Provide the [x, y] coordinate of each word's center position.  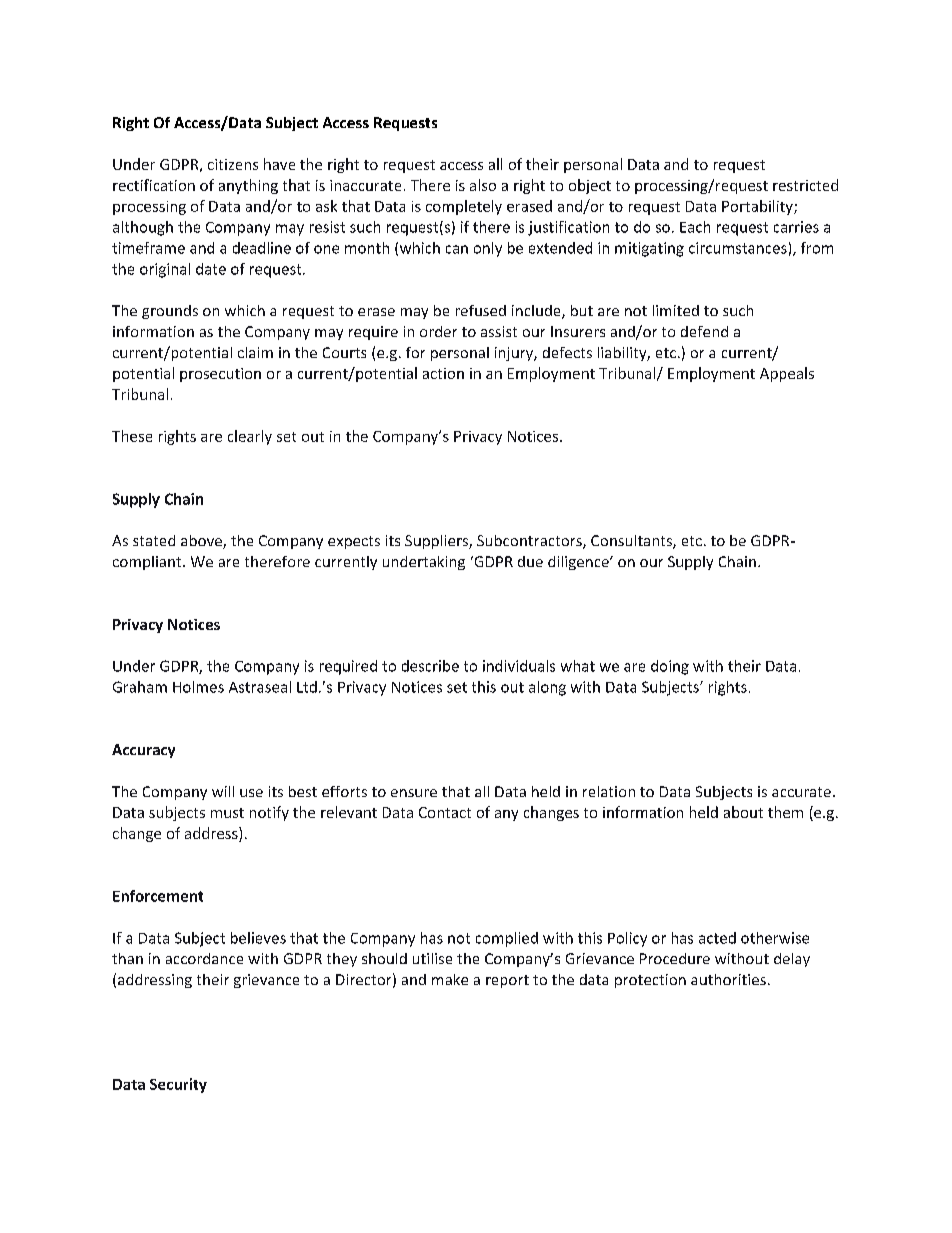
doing [670, 667]
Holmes [198, 687]
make [450, 979]
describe [430, 666]
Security [178, 1085]
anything [248, 186]
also [483, 185]
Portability [758, 207]
